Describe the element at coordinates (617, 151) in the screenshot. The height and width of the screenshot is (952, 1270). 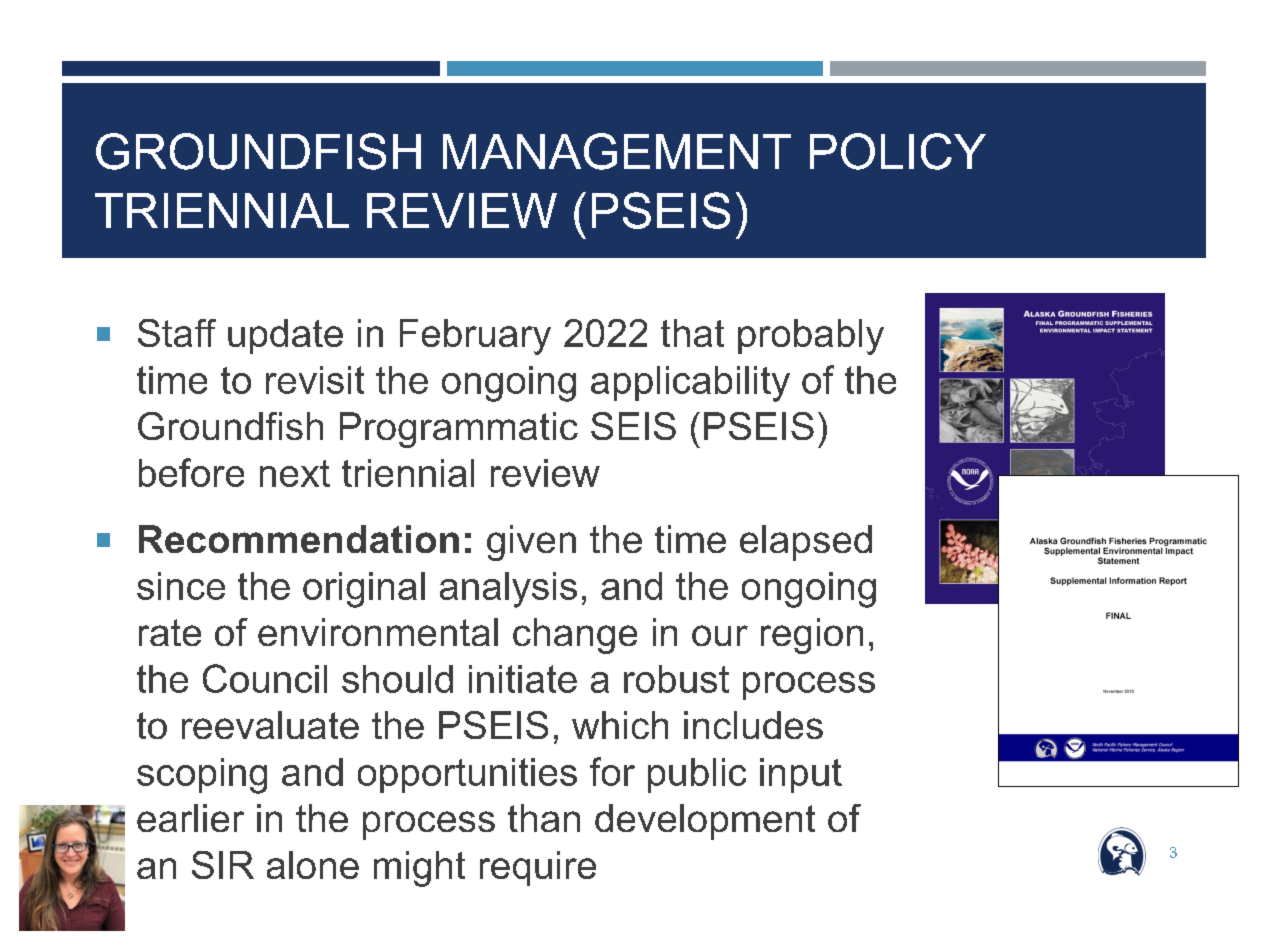
I see `MANAGEMENT` at that location.
